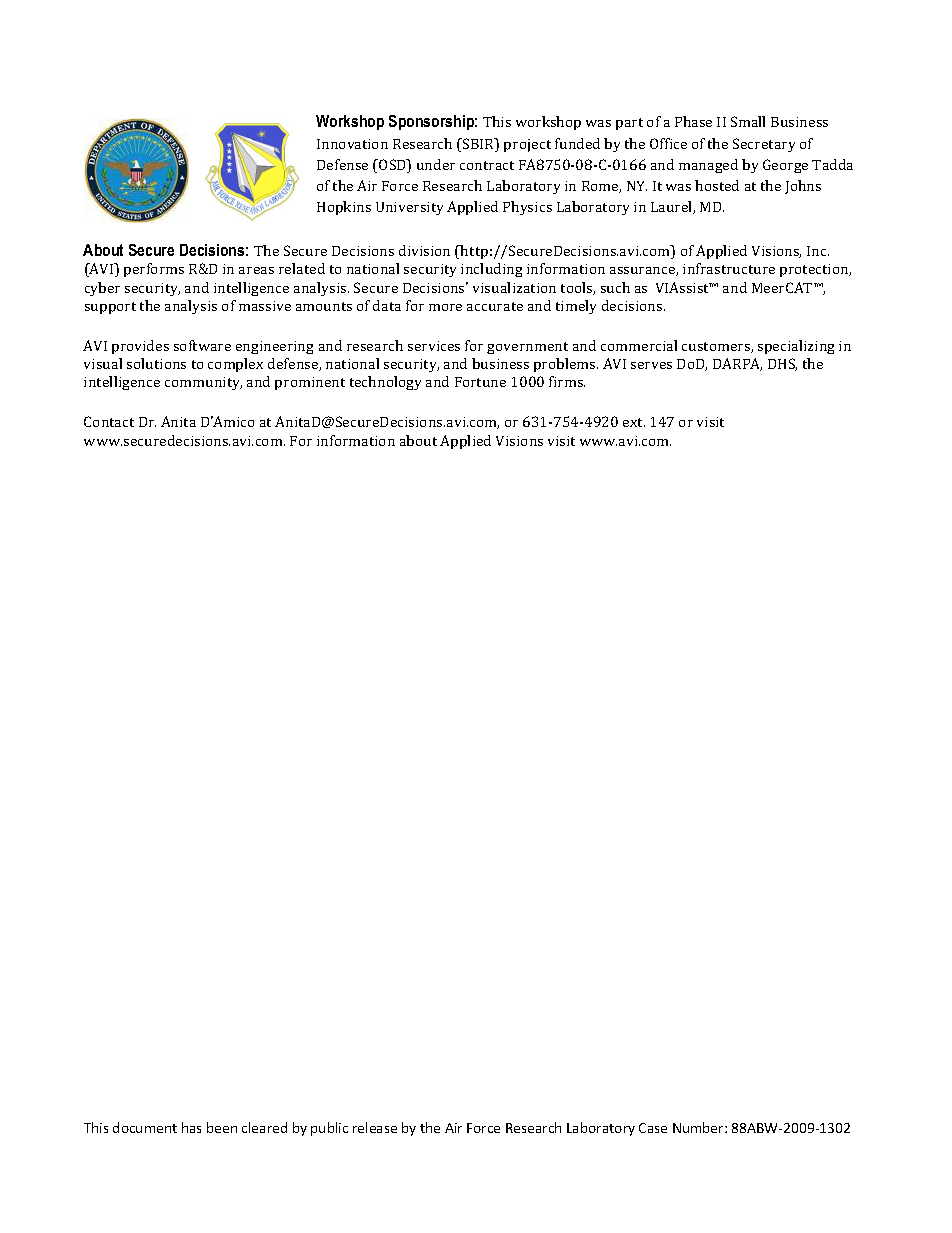 The image size is (952, 1233). I want to click on Innovation, so click(352, 144).
